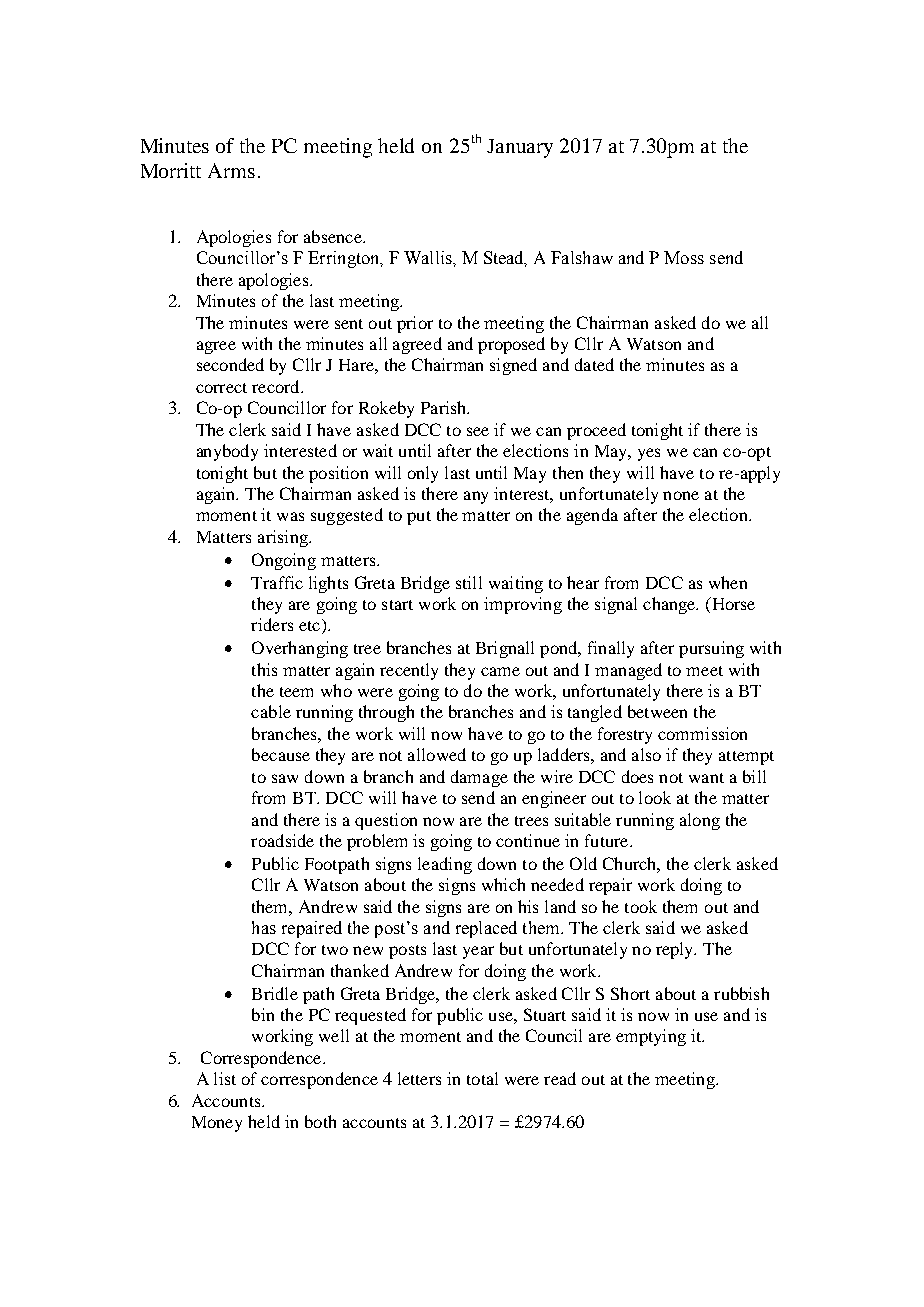 This screenshot has height=1307, width=924. What do you see at coordinates (478, 431) in the screenshot?
I see `see` at bounding box center [478, 431].
